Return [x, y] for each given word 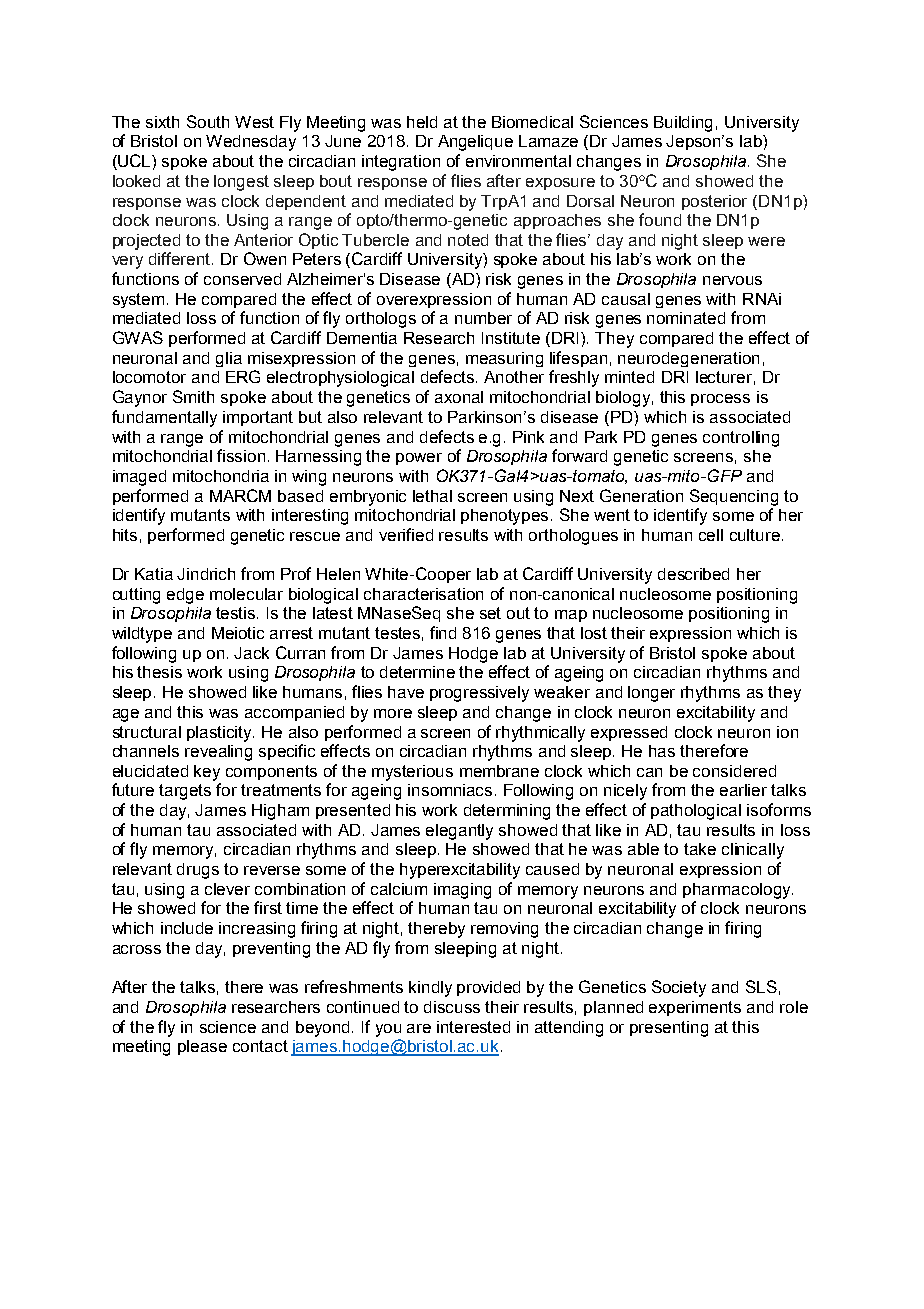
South [208, 121]
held [422, 122]
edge [185, 596]
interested [473, 1027]
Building [683, 124]
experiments [695, 1008]
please [202, 1047]
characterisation [423, 594]
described [693, 574]
